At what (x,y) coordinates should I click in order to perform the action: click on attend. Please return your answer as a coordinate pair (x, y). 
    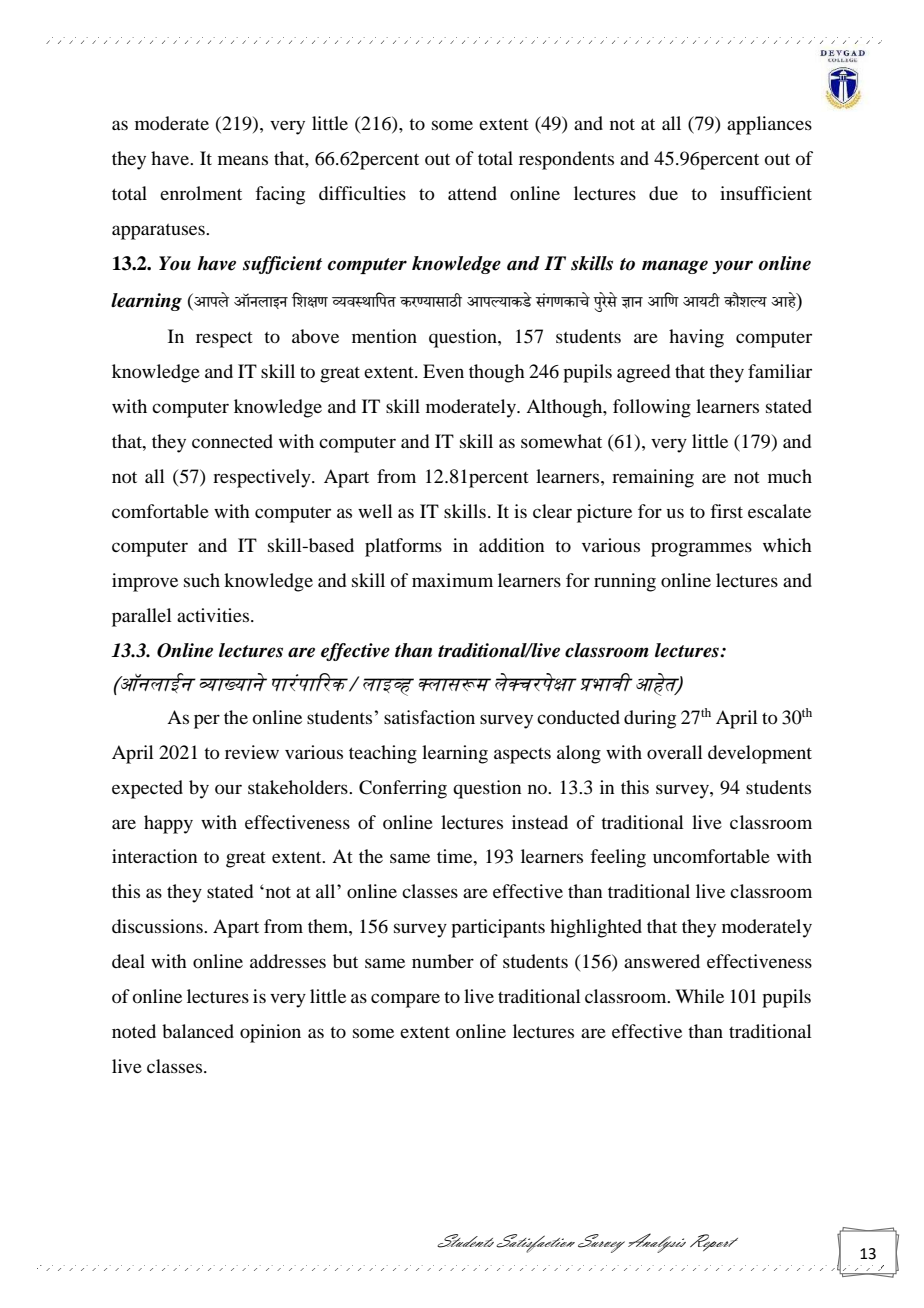
    Looking at the image, I should click on (472, 193).
